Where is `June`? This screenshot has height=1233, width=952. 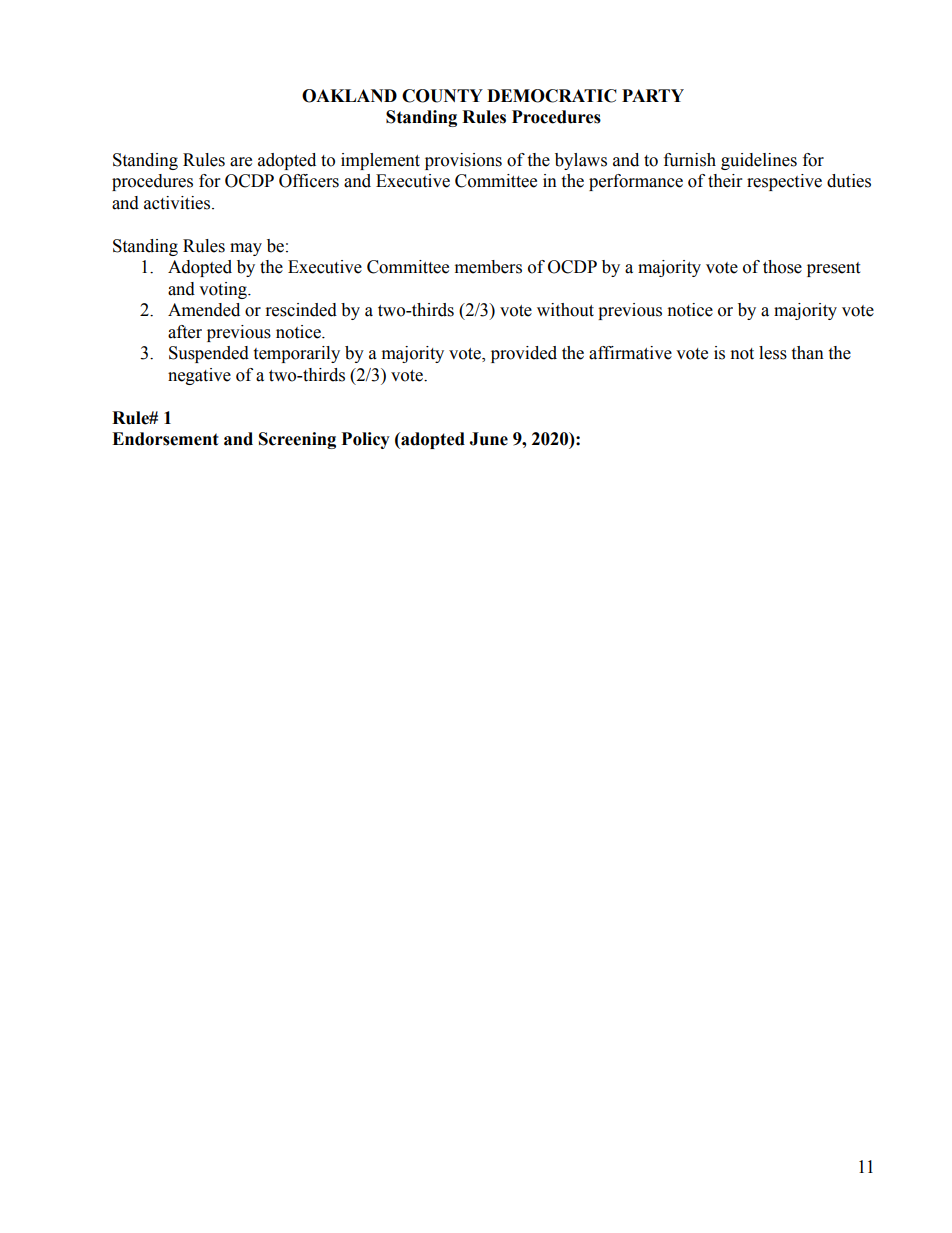 June is located at coordinates (488, 439).
